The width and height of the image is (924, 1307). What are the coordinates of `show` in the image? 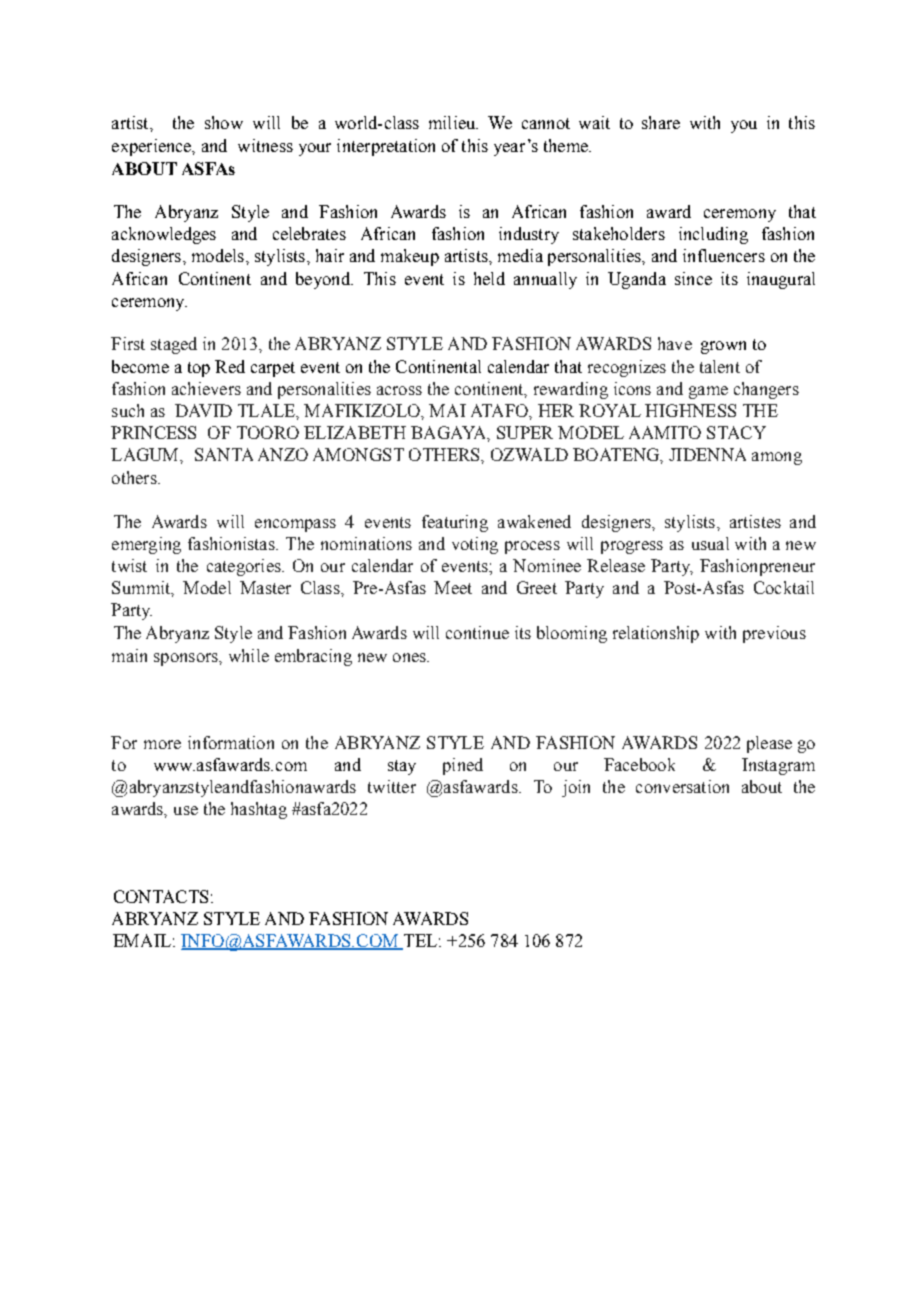 It's located at (224, 122).
